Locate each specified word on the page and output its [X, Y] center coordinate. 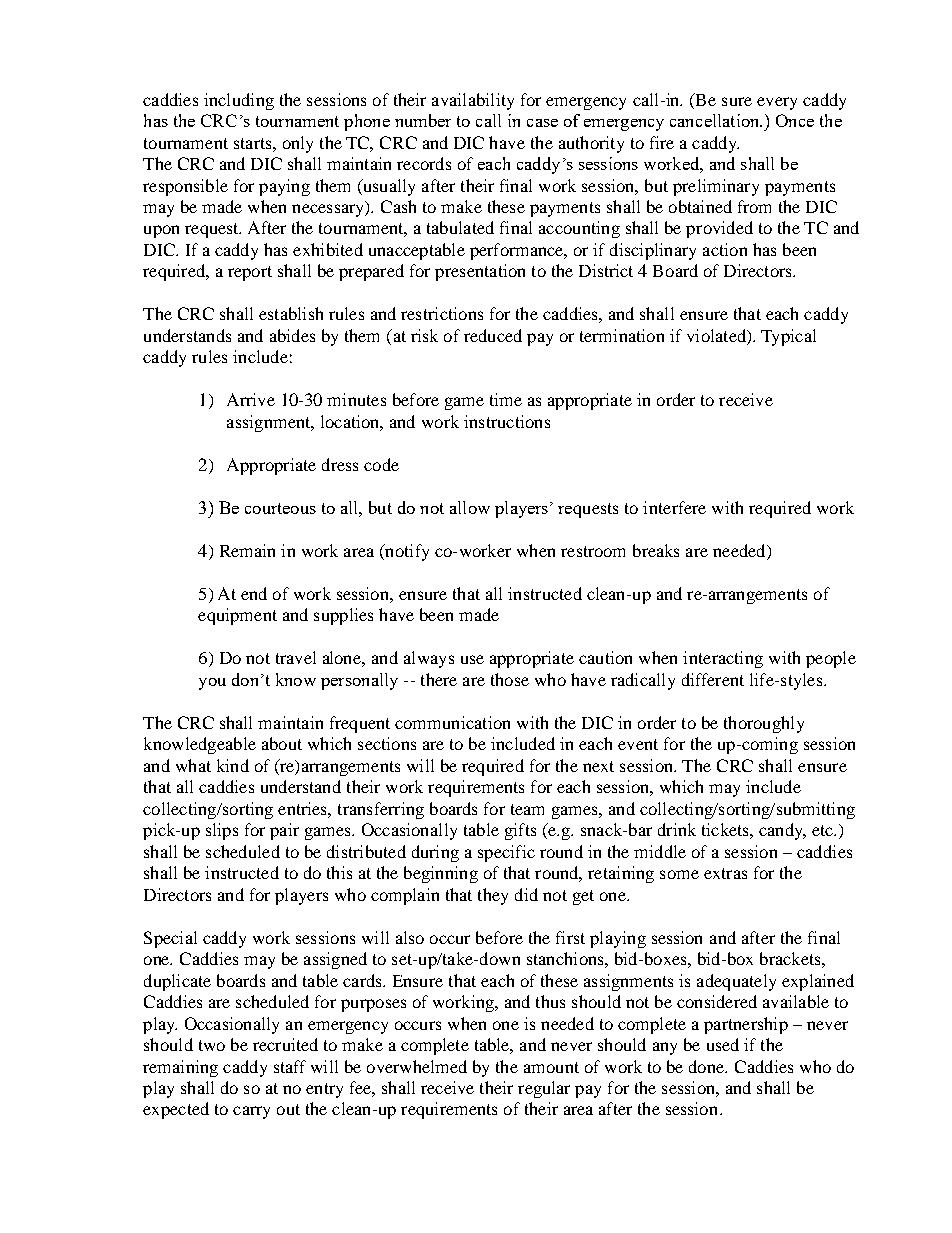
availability [473, 101]
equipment [237, 616]
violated [717, 337]
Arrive [251, 399]
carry [251, 1112]
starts [254, 143]
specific [506, 853]
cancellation [716, 120]
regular [544, 1089]
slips [222, 831]
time [506, 399]
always [429, 659]
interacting [723, 659]
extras [725, 873]
